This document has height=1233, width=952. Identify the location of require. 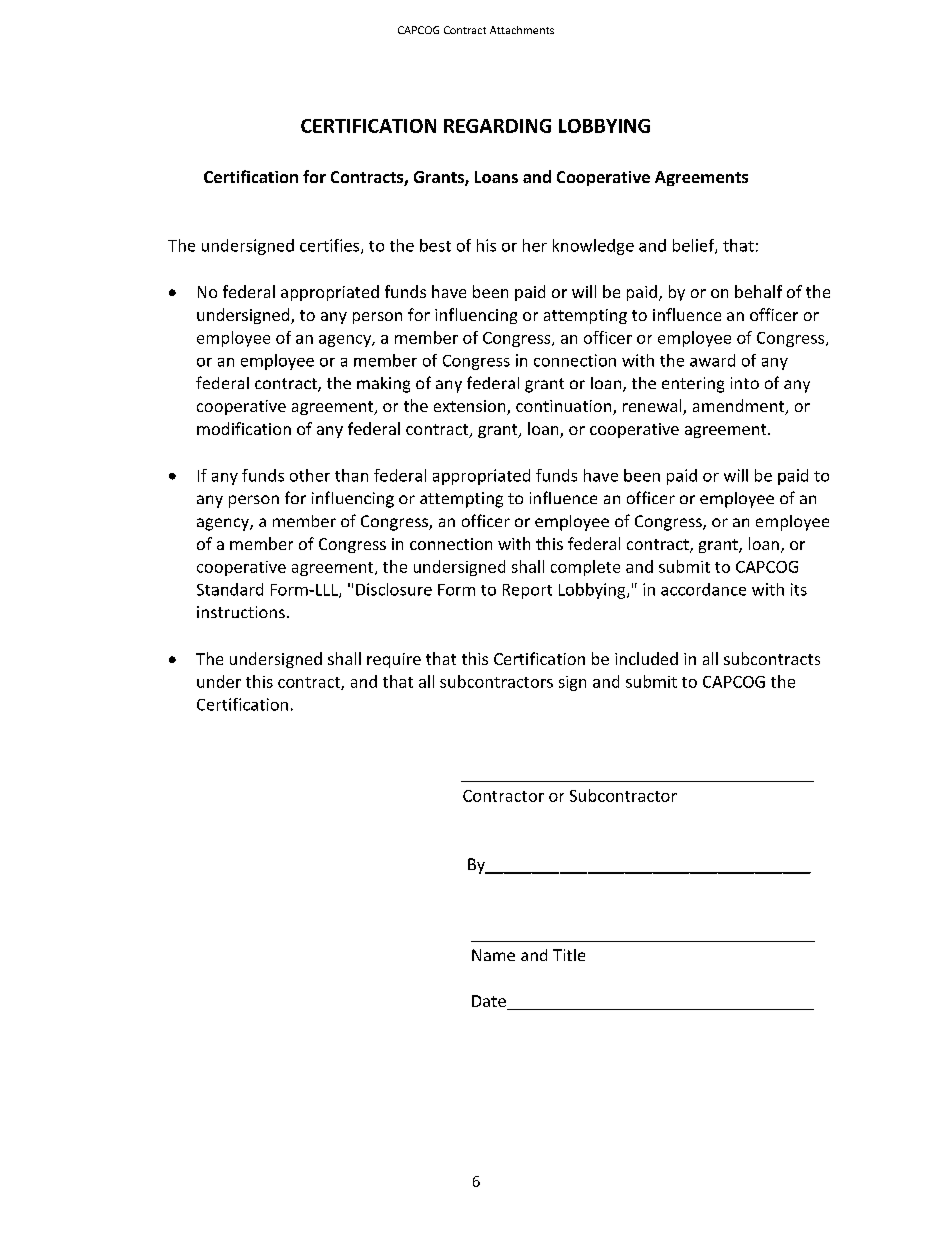
(394, 660).
